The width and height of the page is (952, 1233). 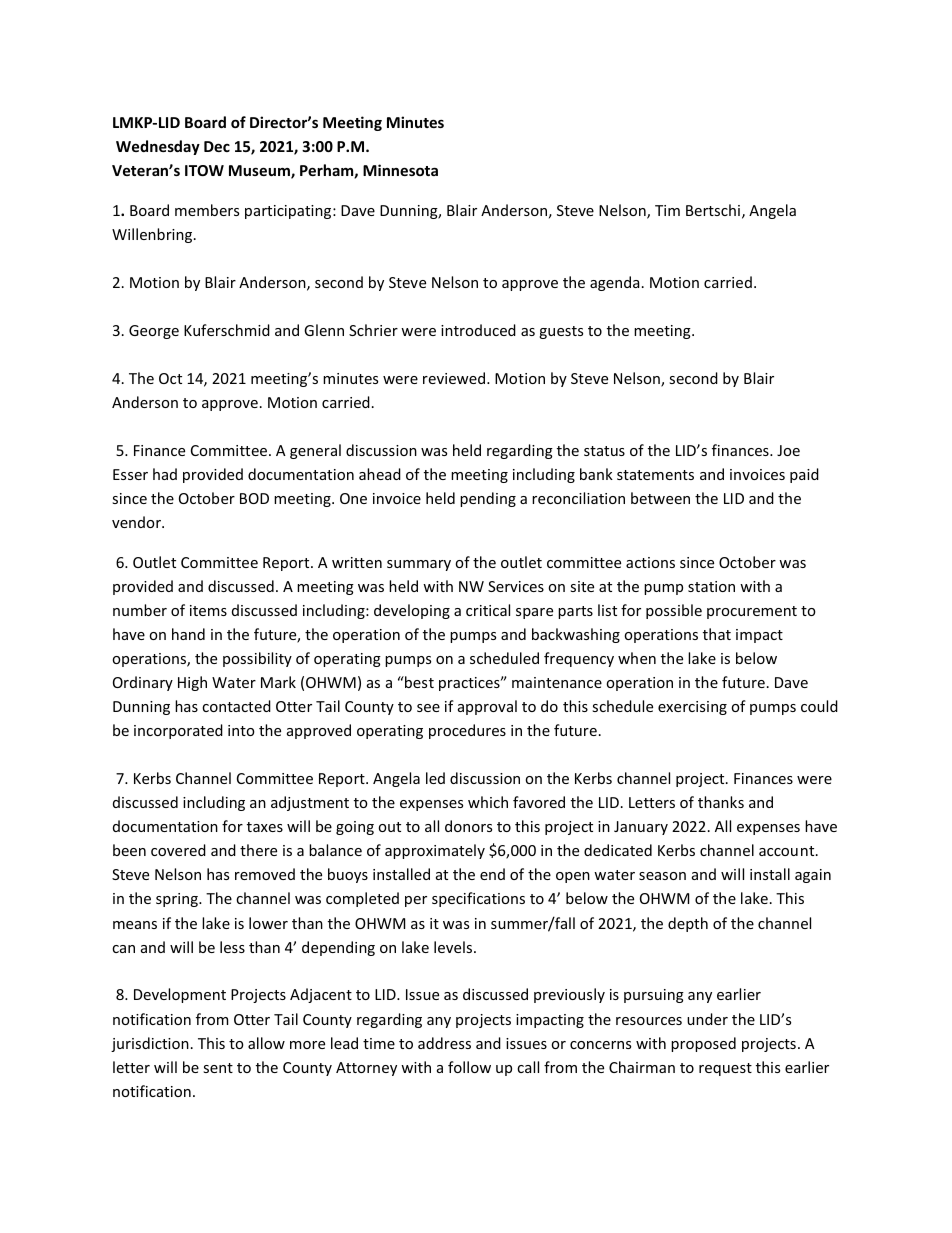 What do you see at coordinates (218, 1068) in the page?
I see `sent` at bounding box center [218, 1068].
